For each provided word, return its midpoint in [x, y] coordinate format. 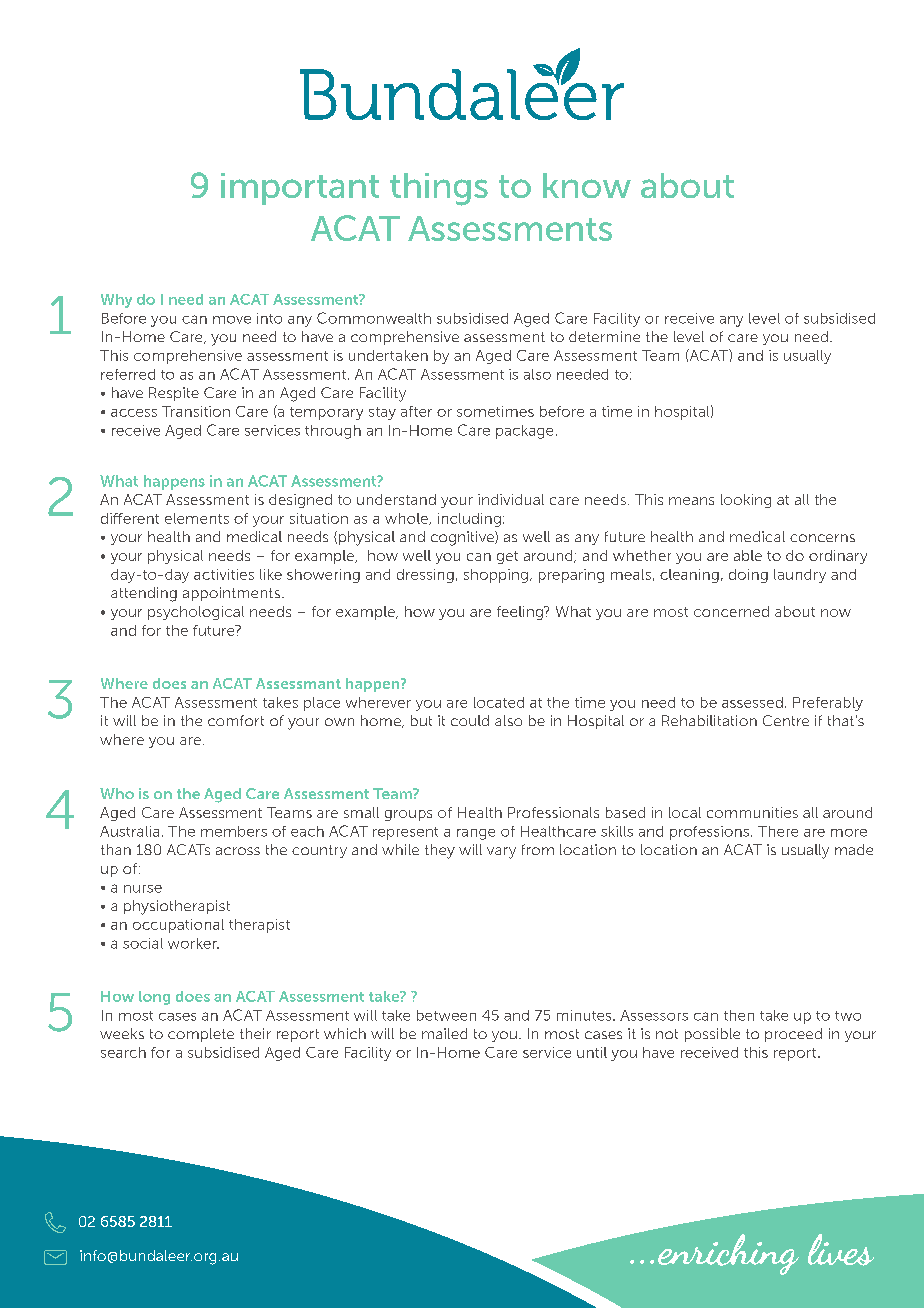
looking [746, 501]
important [300, 189]
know [587, 185]
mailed [444, 1033]
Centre [786, 720]
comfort [236, 720]
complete [201, 1035]
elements [197, 518]
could [470, 720]
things [439, 189]
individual [511, 499]
